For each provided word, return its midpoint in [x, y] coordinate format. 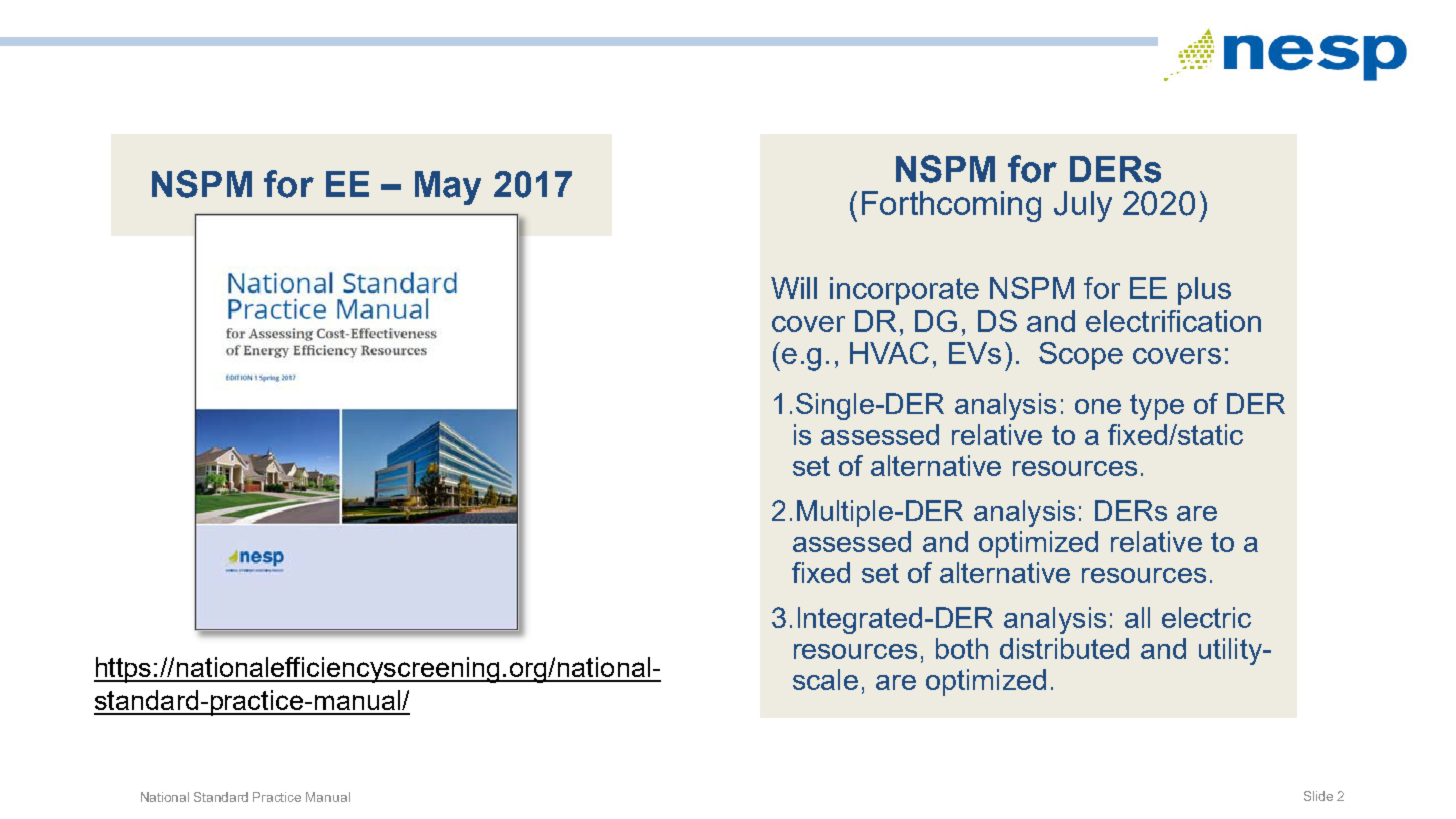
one [1098, 406]
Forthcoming [951, 206]
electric [1206, 617]
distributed [1064, 648]
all [1137, 617]
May [448, 188]
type [1157, 407]
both [962, 648]
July [1083, 206]
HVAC [889, 353]
